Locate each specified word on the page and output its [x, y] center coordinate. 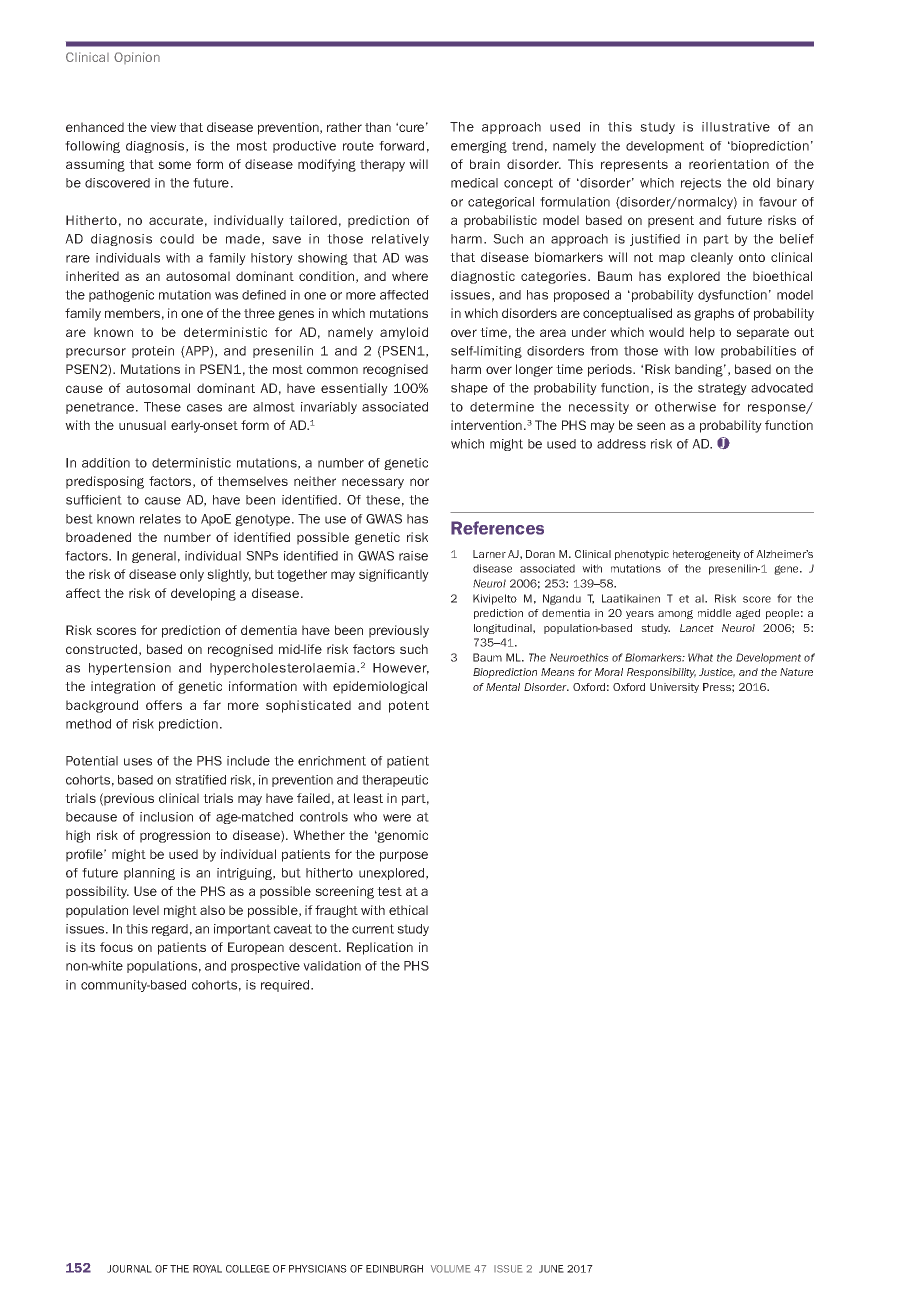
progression [175, 836]
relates [160, 519]
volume [450, 1269]
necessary [373, 483]
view [163, 127]
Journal [129, 1269]
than [378, 127]
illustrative [736, 127]
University [674, 688]
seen [651, 426]
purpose [404, 856]
